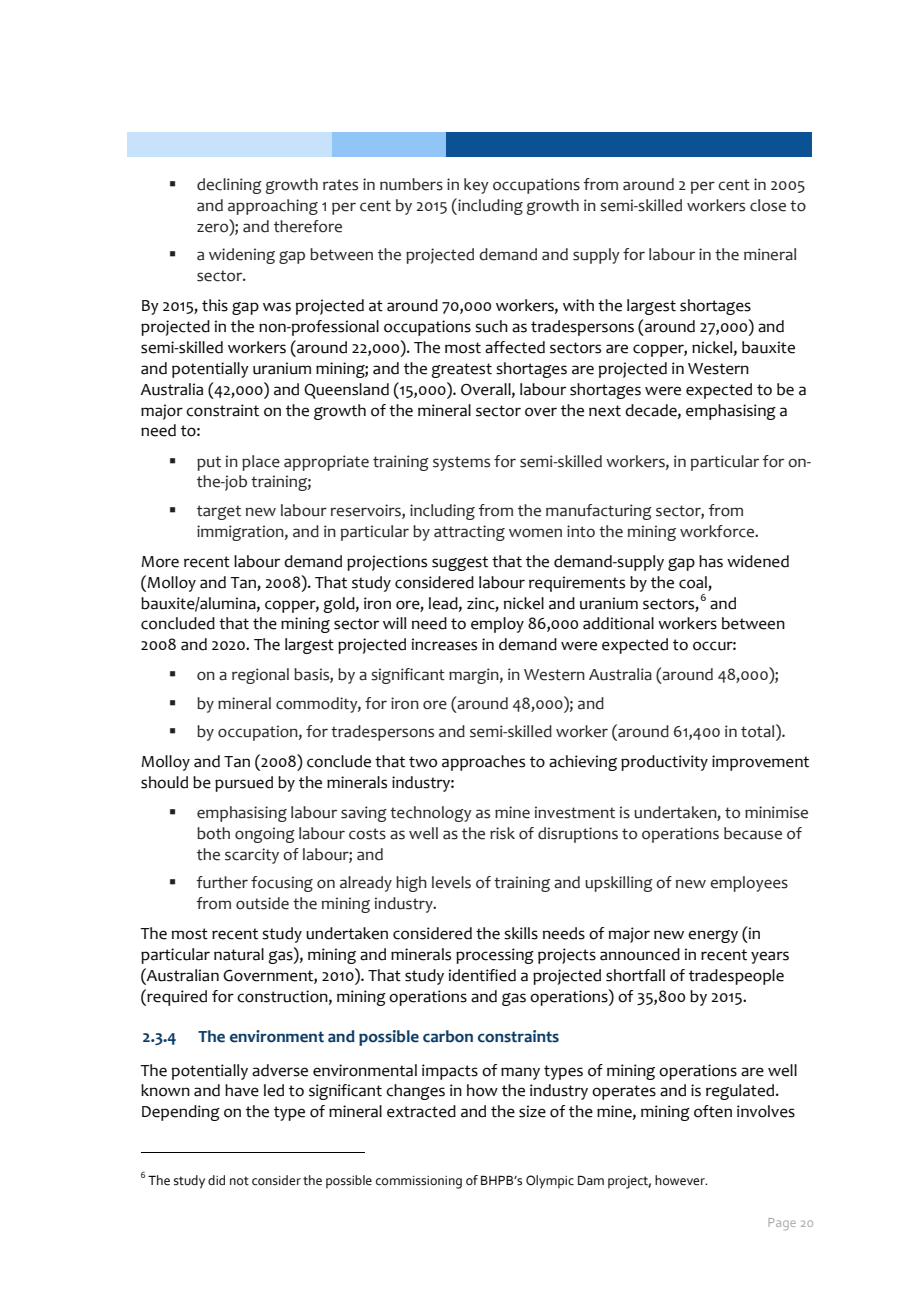  Describe the element at coordinates (476, 186) in the image. I see `key` at that location.
